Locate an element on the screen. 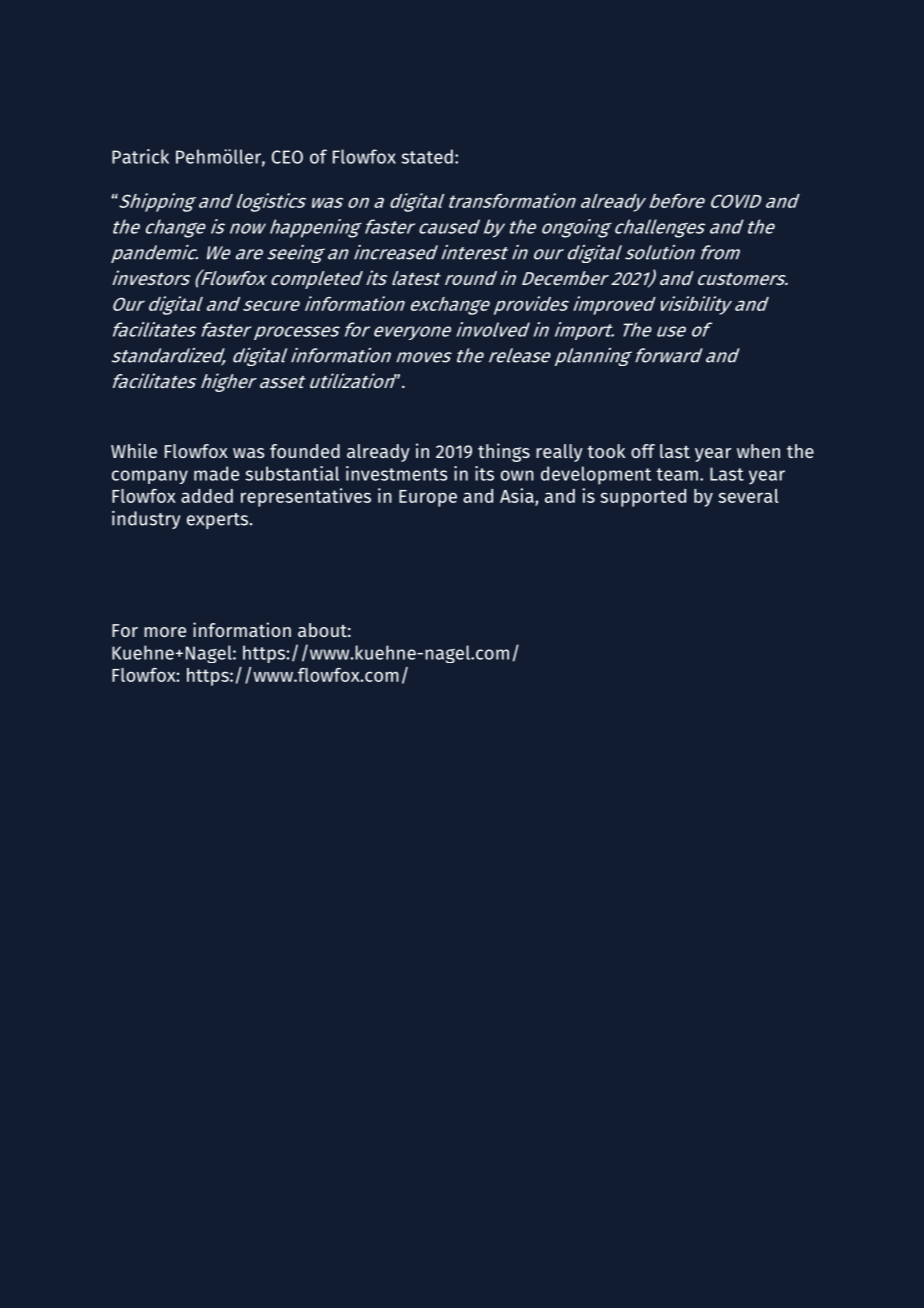 The image size is (924, 1308). CEO is located at coordinates (287, 157).
